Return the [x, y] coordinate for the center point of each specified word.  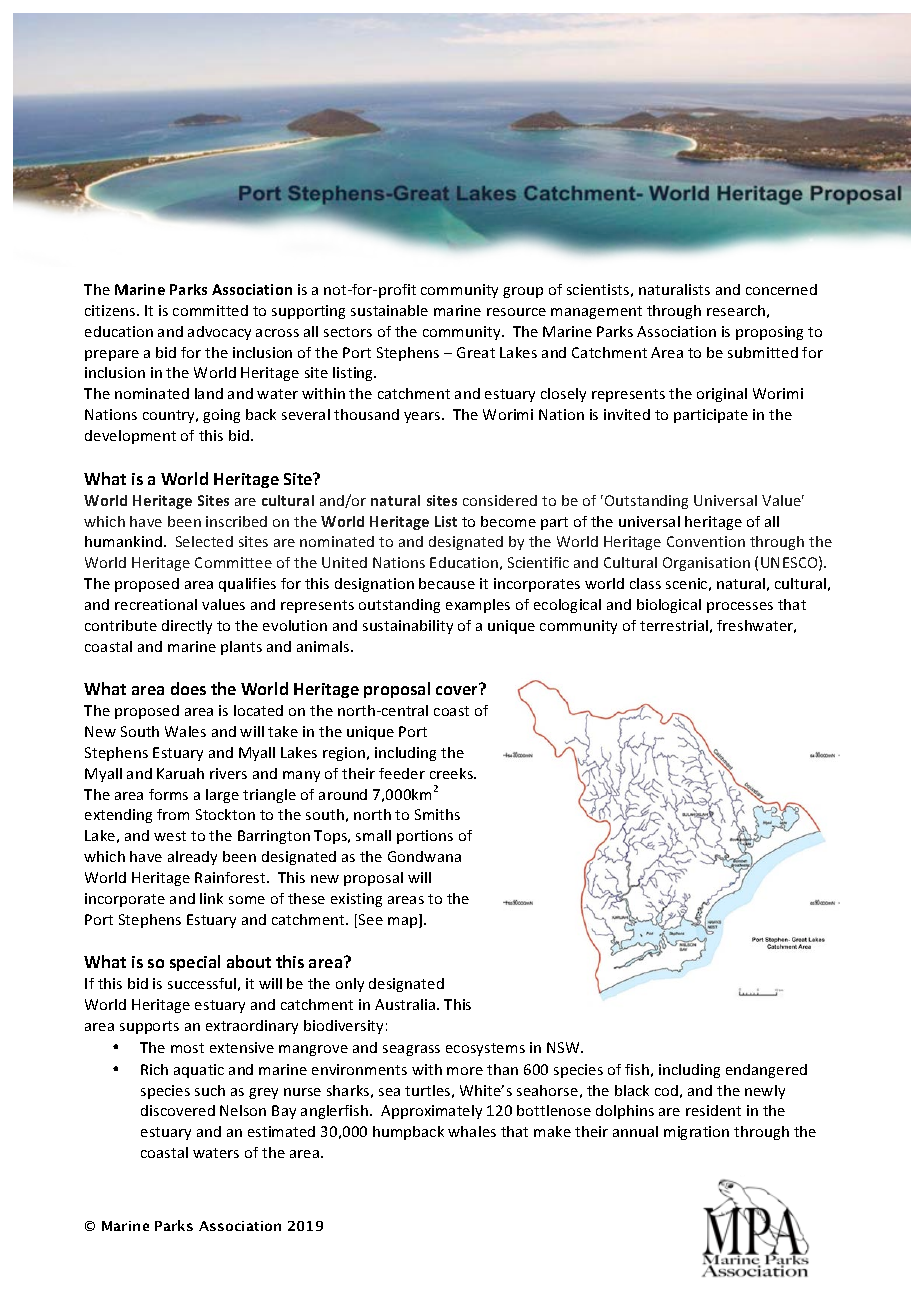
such [210, 1090]
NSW [564, 1047]
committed [210, 310]
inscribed [236, 521]
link [211, 898]
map [404, 922]
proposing [769, 333]
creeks [452, 773]
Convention [706, 541]
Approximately [431, 1112]
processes [740, 607]
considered [500, 500]
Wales [185, 731]
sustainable [389, 310]
